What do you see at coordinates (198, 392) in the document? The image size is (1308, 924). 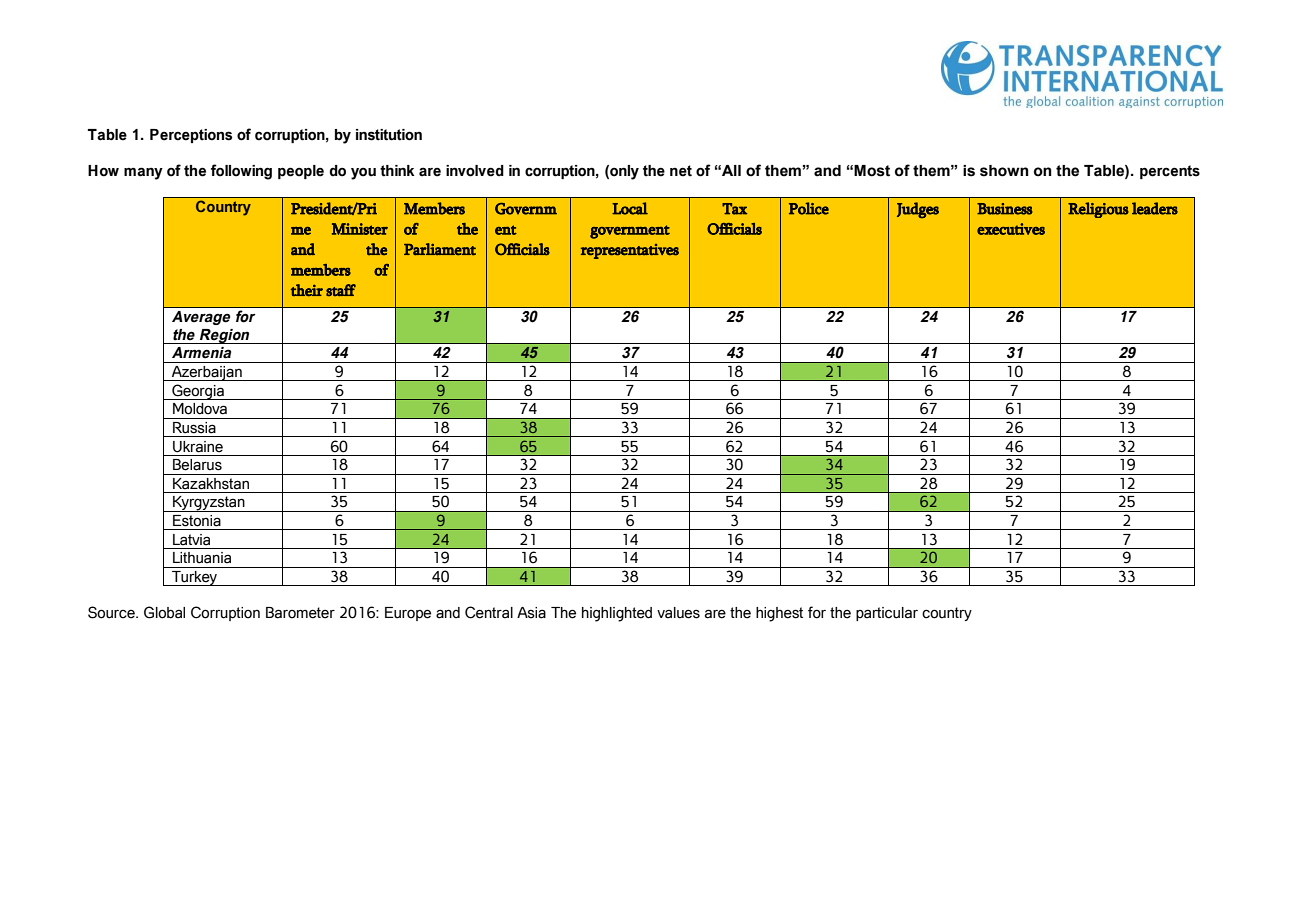 I see `Georgia` at bounding box center [198, 392].
